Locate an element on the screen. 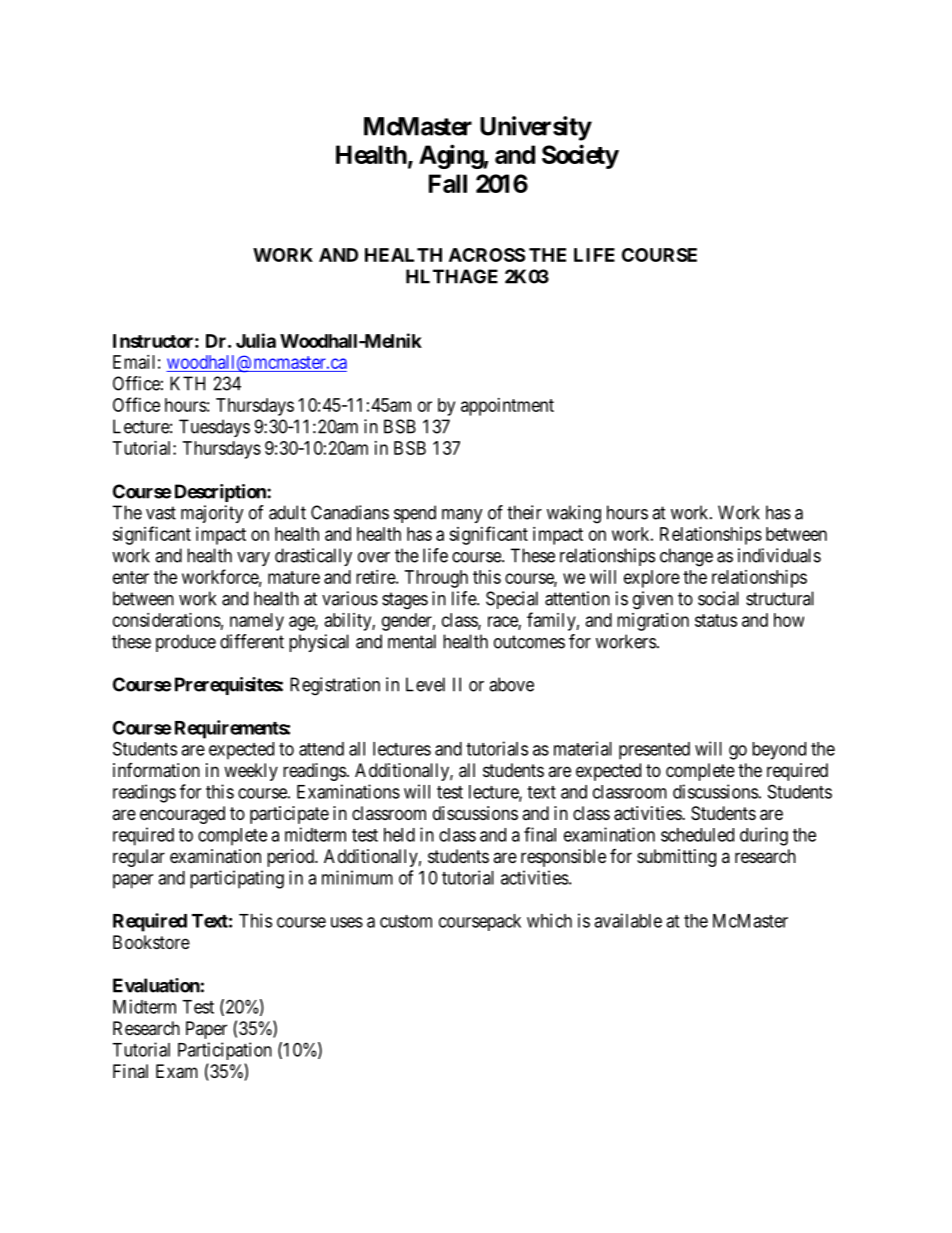 The height and width of the screenshot is (1233, 952). University is located at coordinates (536, 128).
